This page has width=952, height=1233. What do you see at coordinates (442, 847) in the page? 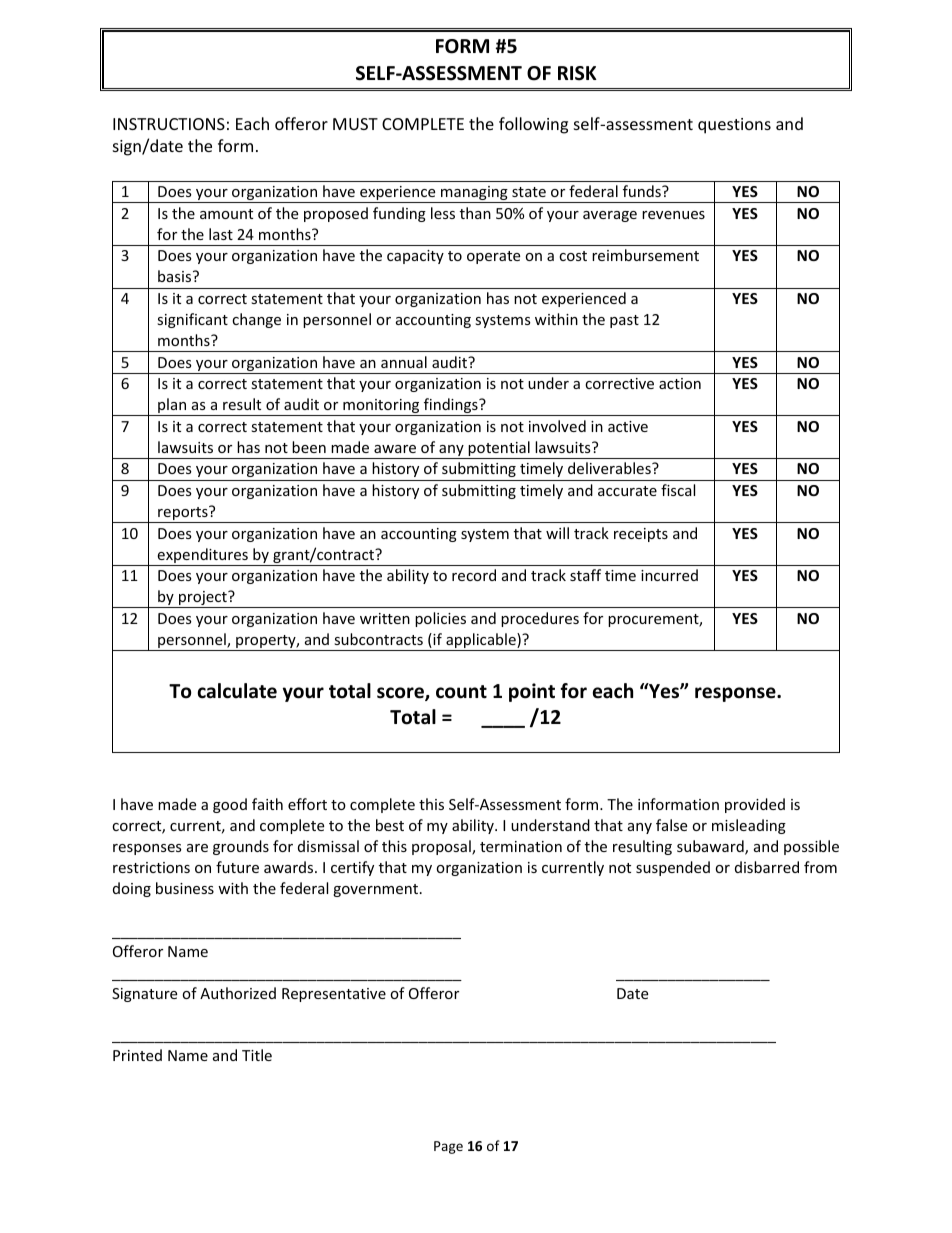
I see `proposal` at bounding box center [442, 847].
